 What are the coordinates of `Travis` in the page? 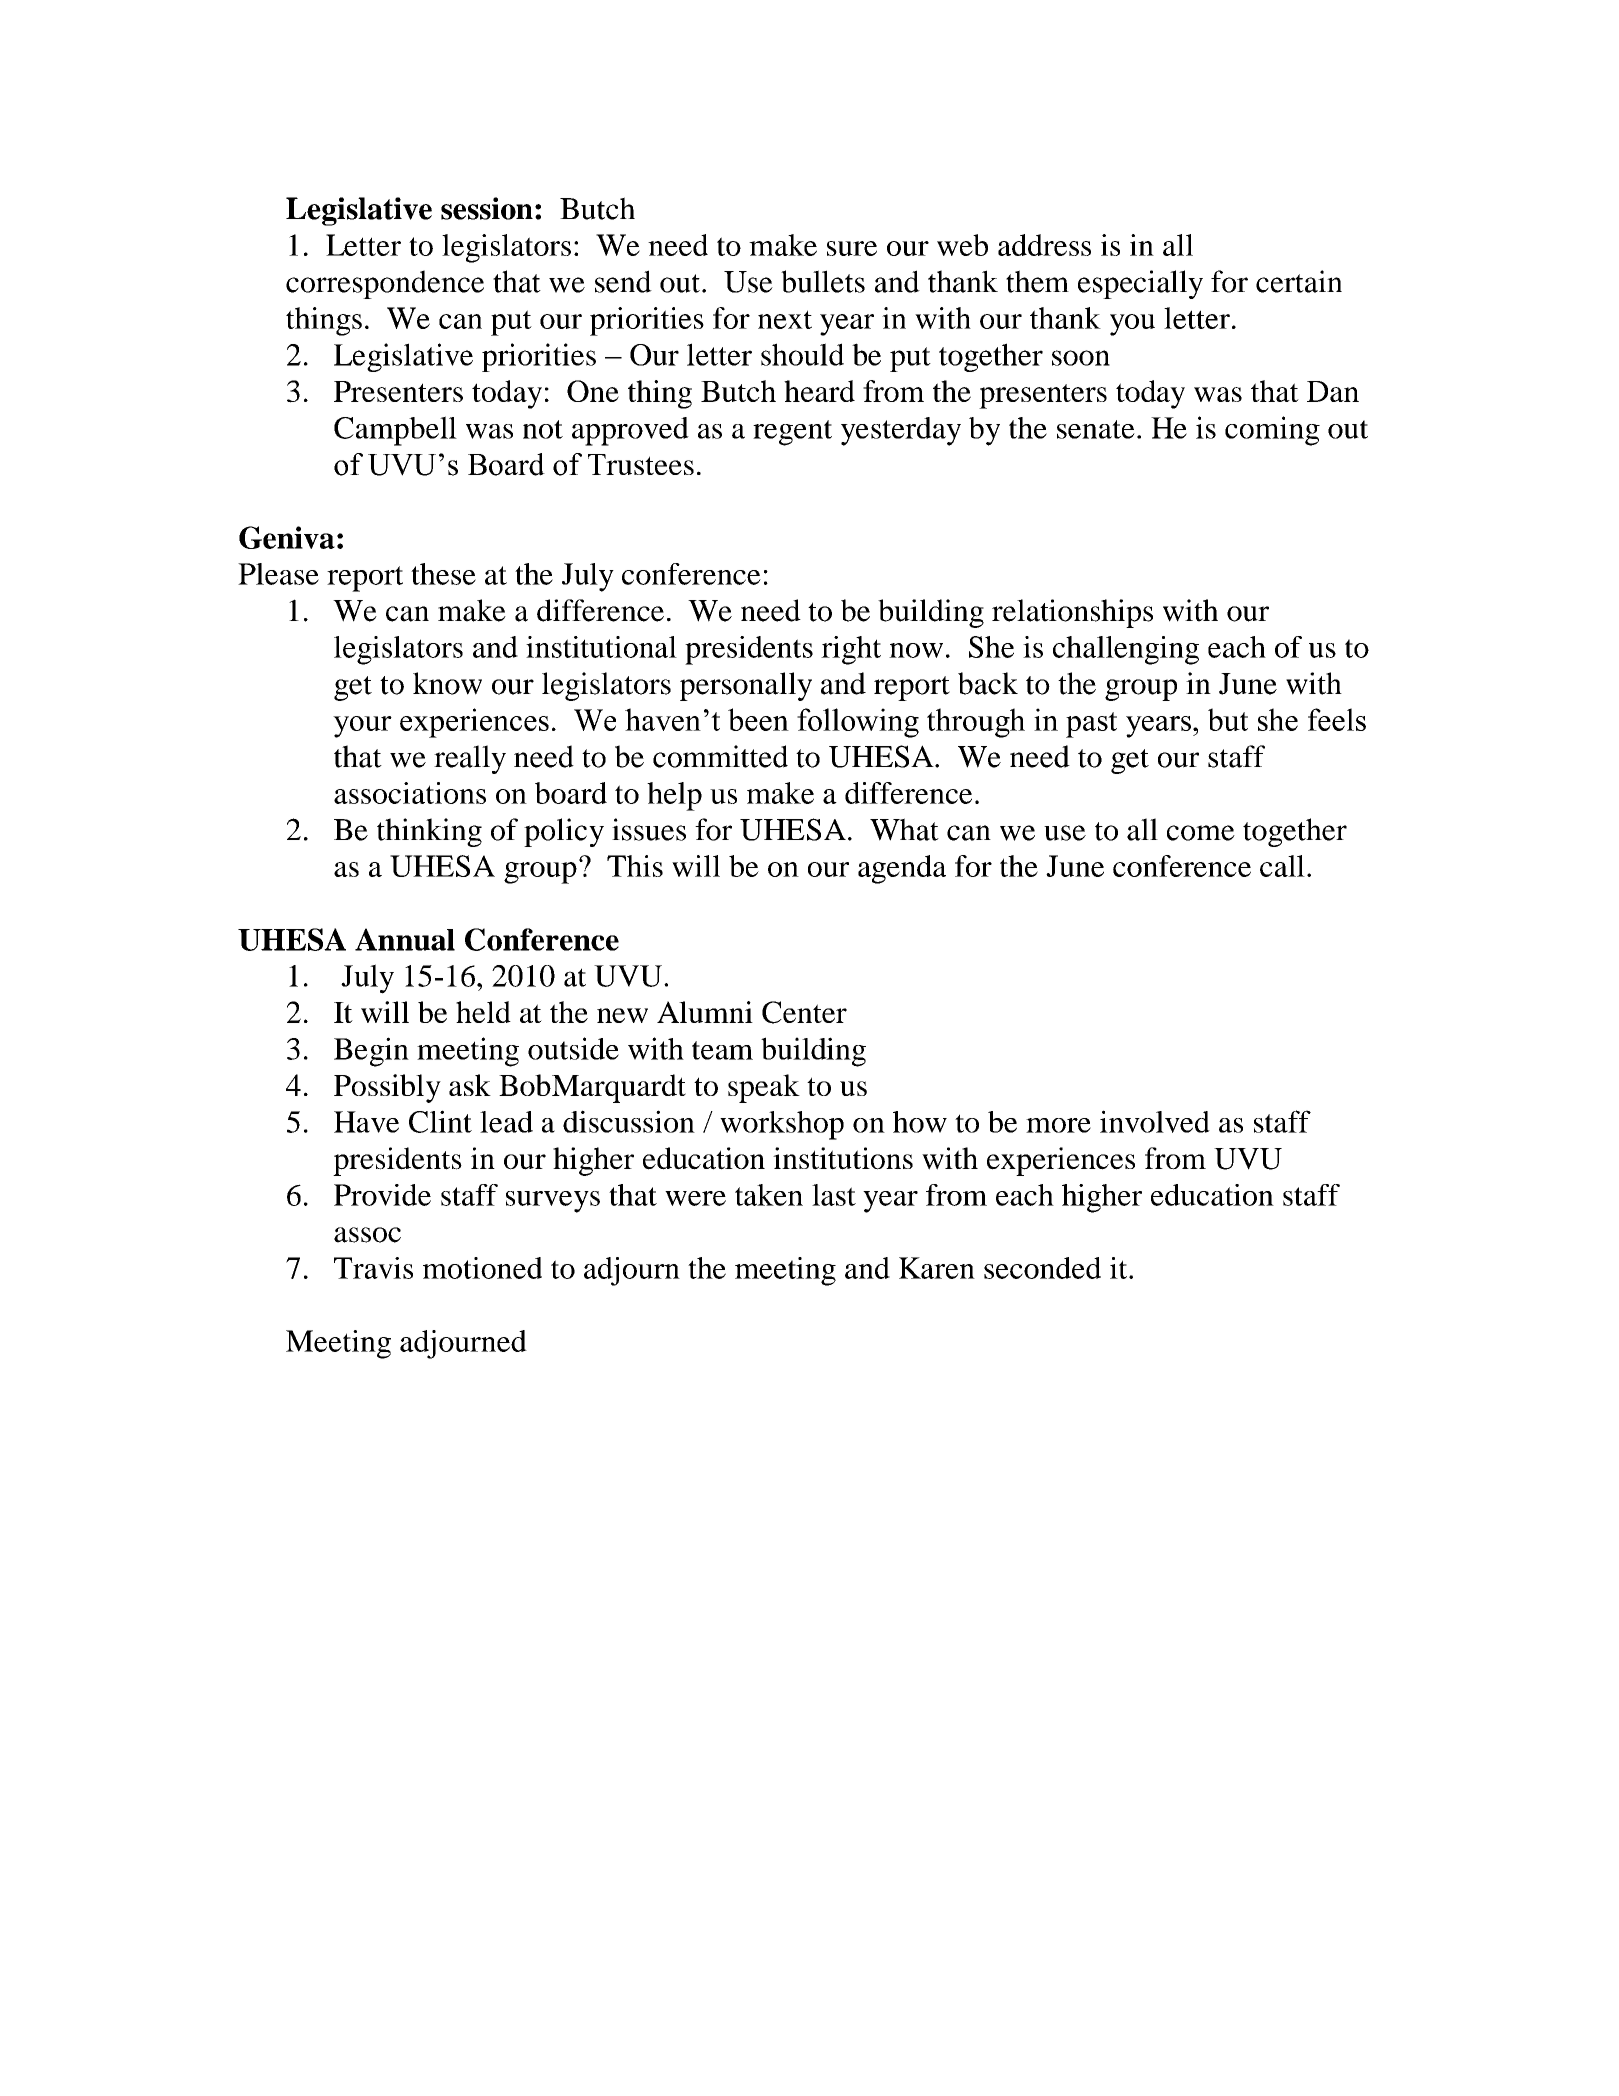 It's located at (373, 1268).
